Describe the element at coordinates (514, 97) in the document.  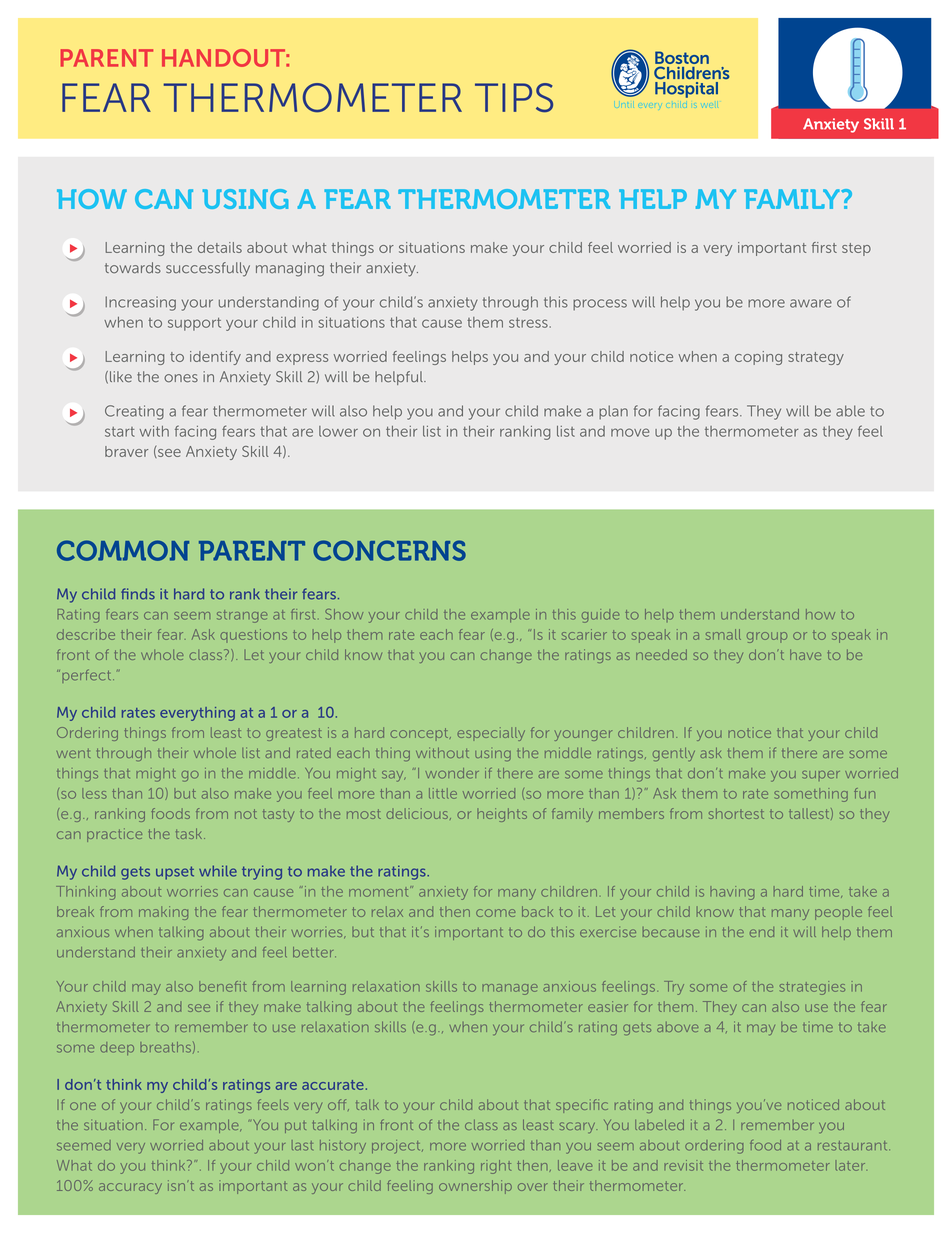
I see `TIPS` at that location.
